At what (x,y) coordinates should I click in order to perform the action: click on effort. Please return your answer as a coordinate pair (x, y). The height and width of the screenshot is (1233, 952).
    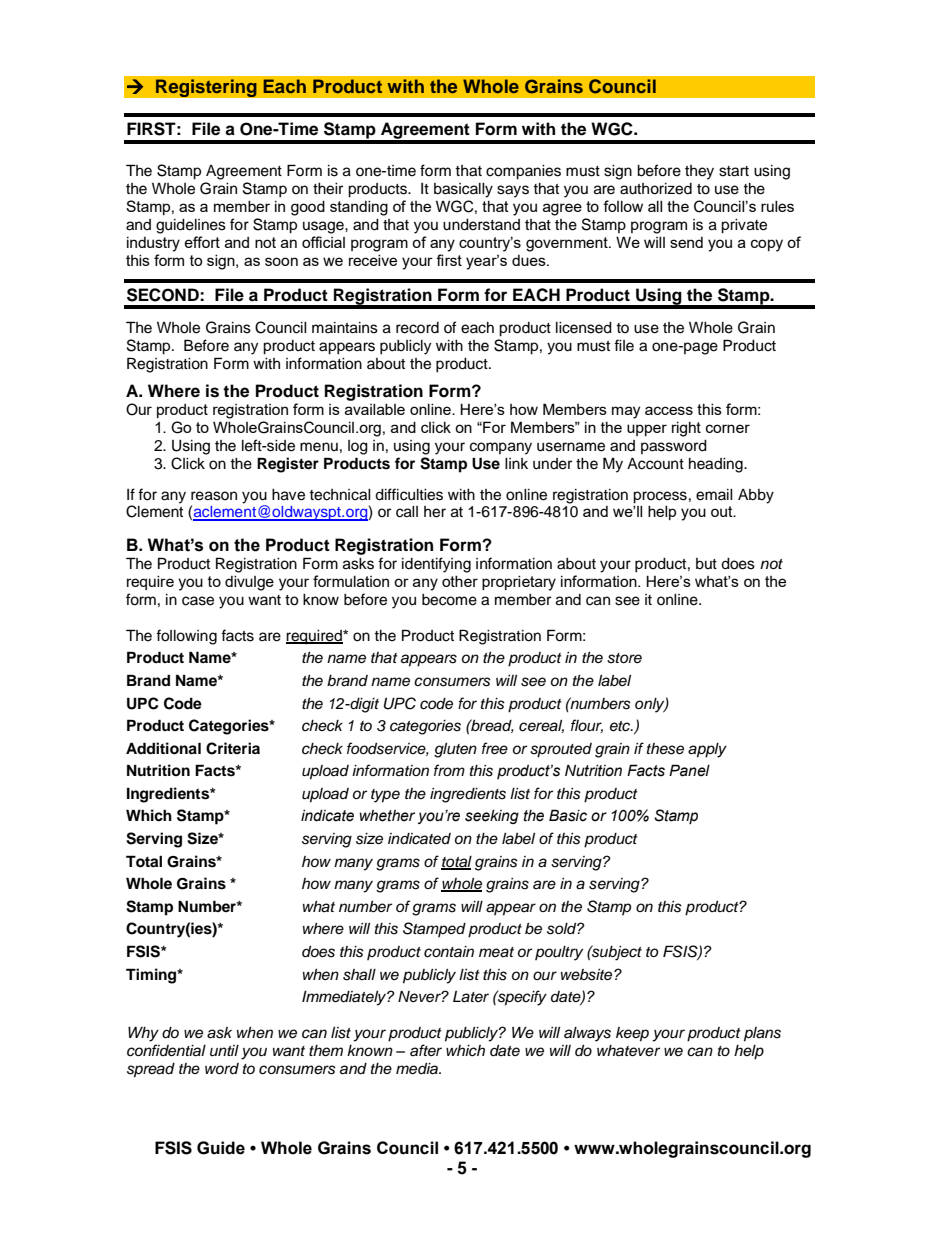
    Looking at the image, I should click on (202, 242).
